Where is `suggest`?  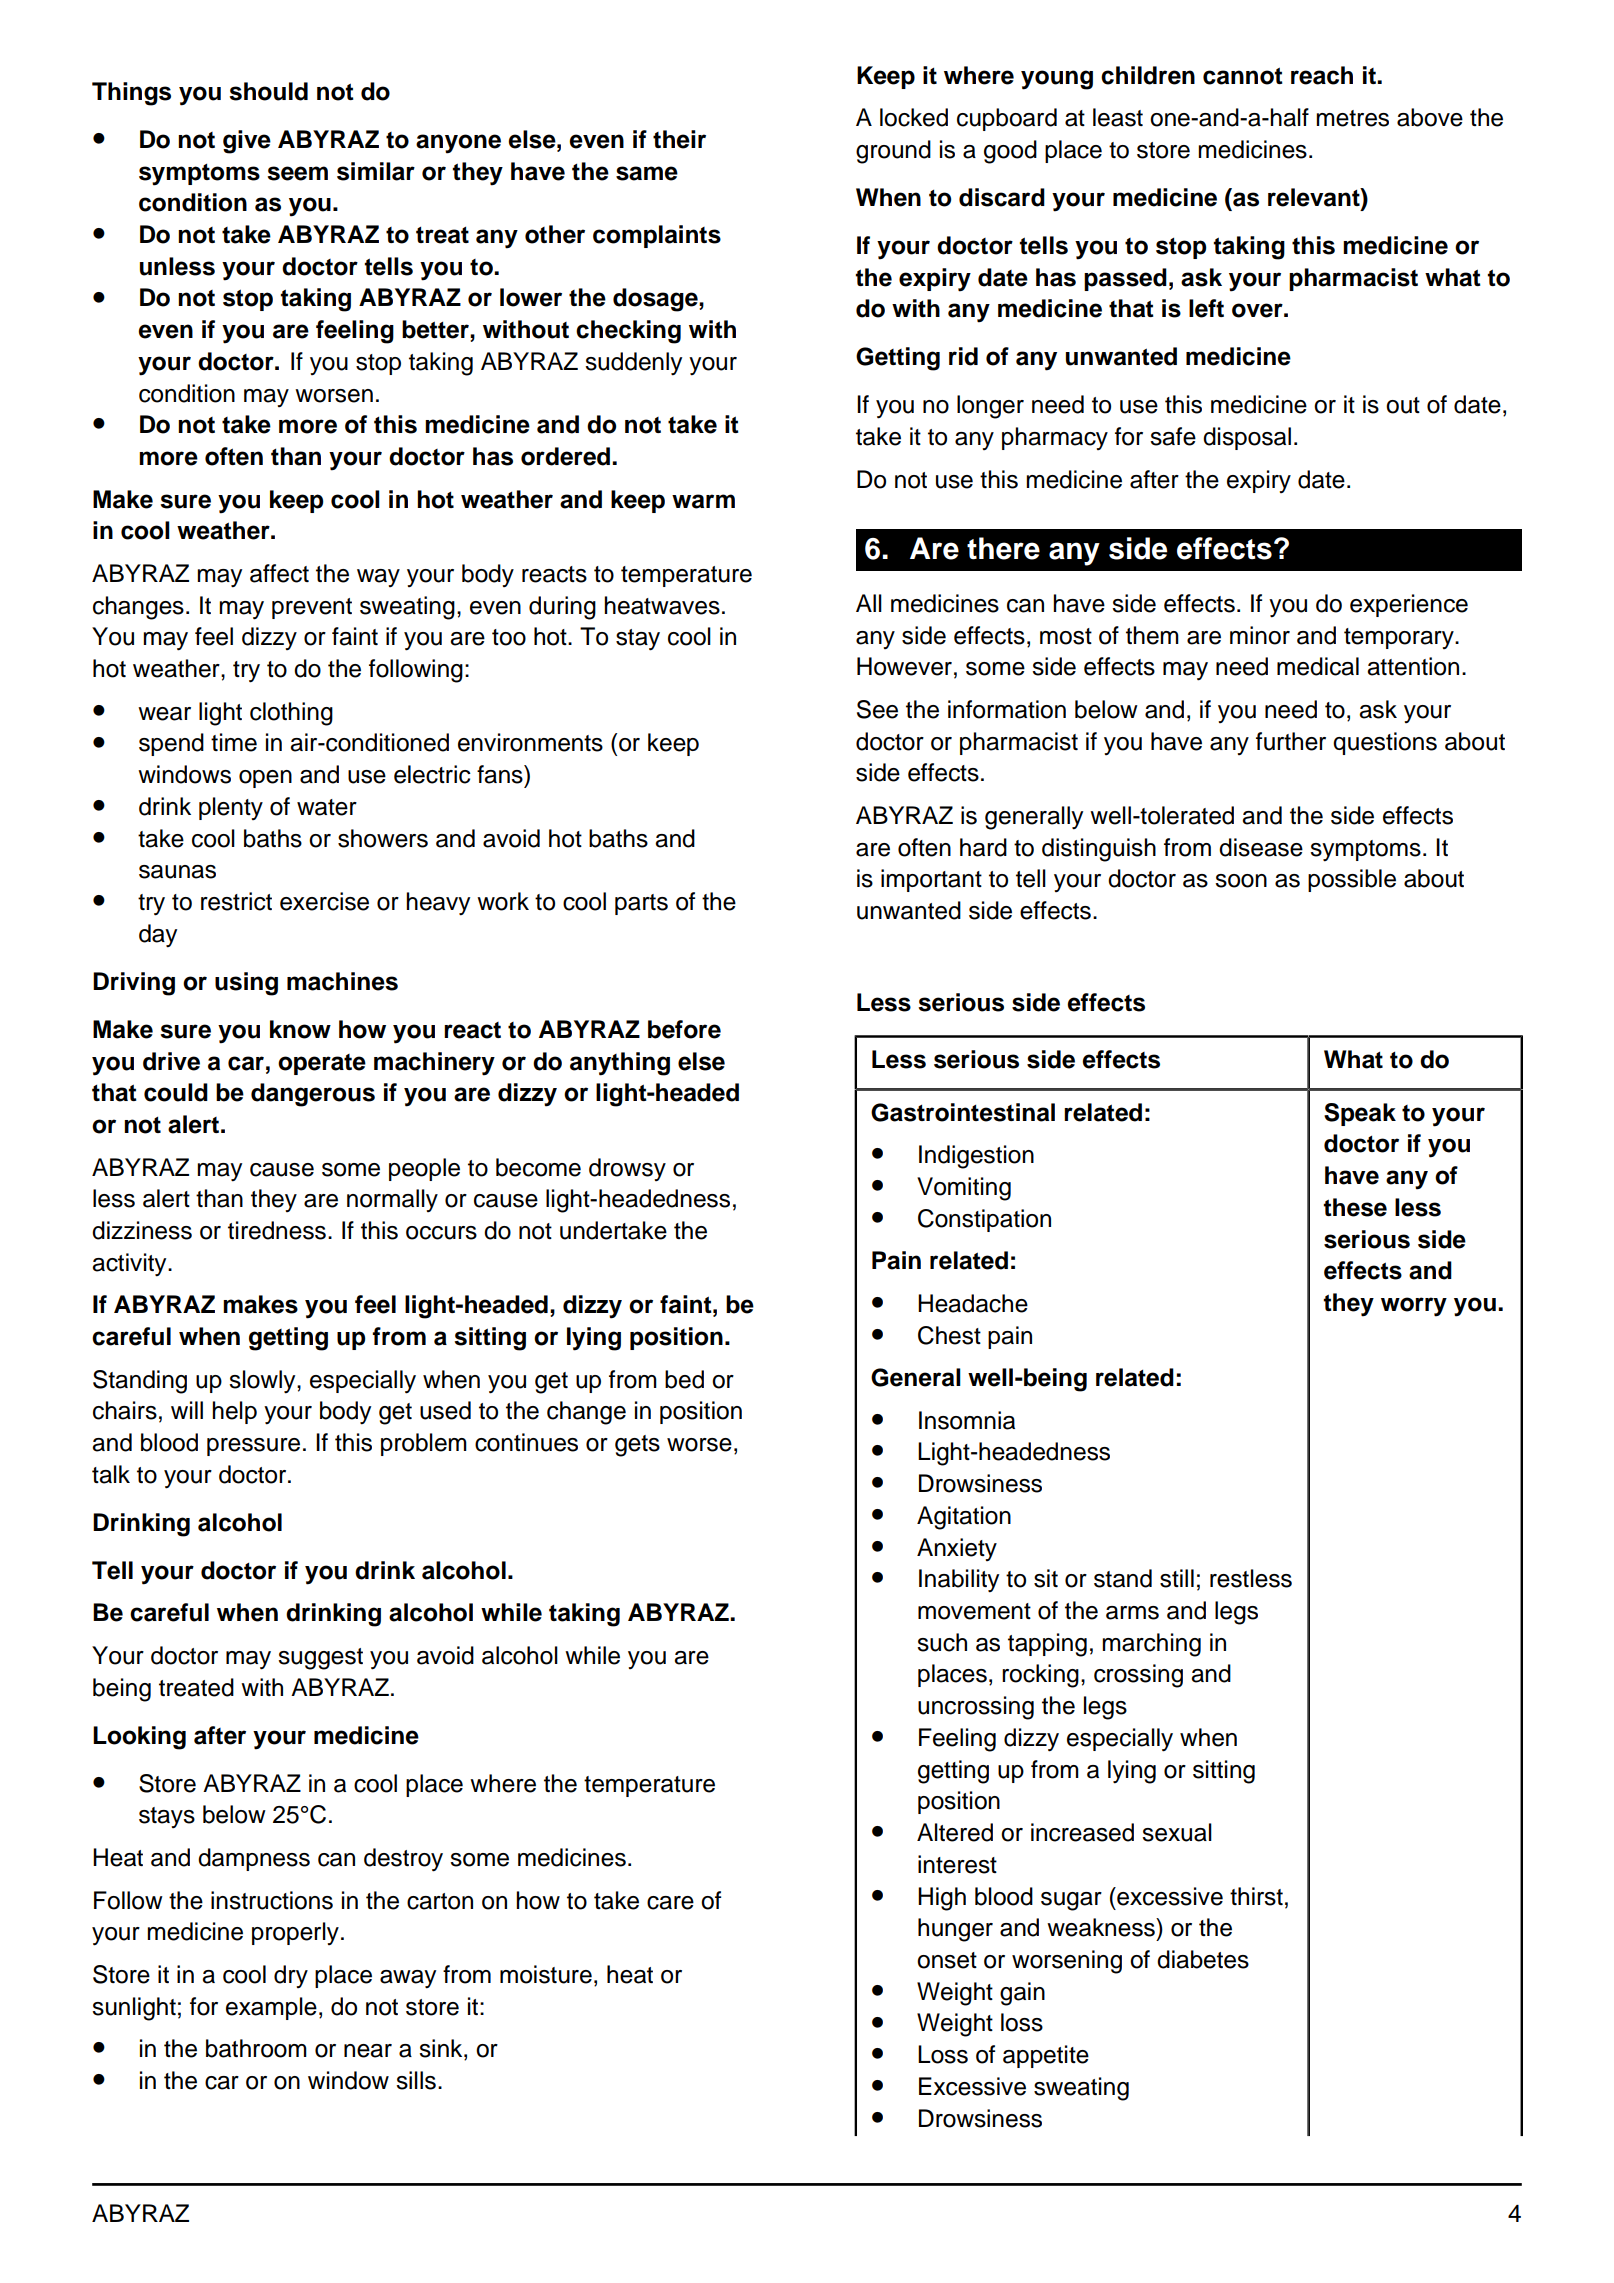
suggest is located at coordinates (320, 1659).
